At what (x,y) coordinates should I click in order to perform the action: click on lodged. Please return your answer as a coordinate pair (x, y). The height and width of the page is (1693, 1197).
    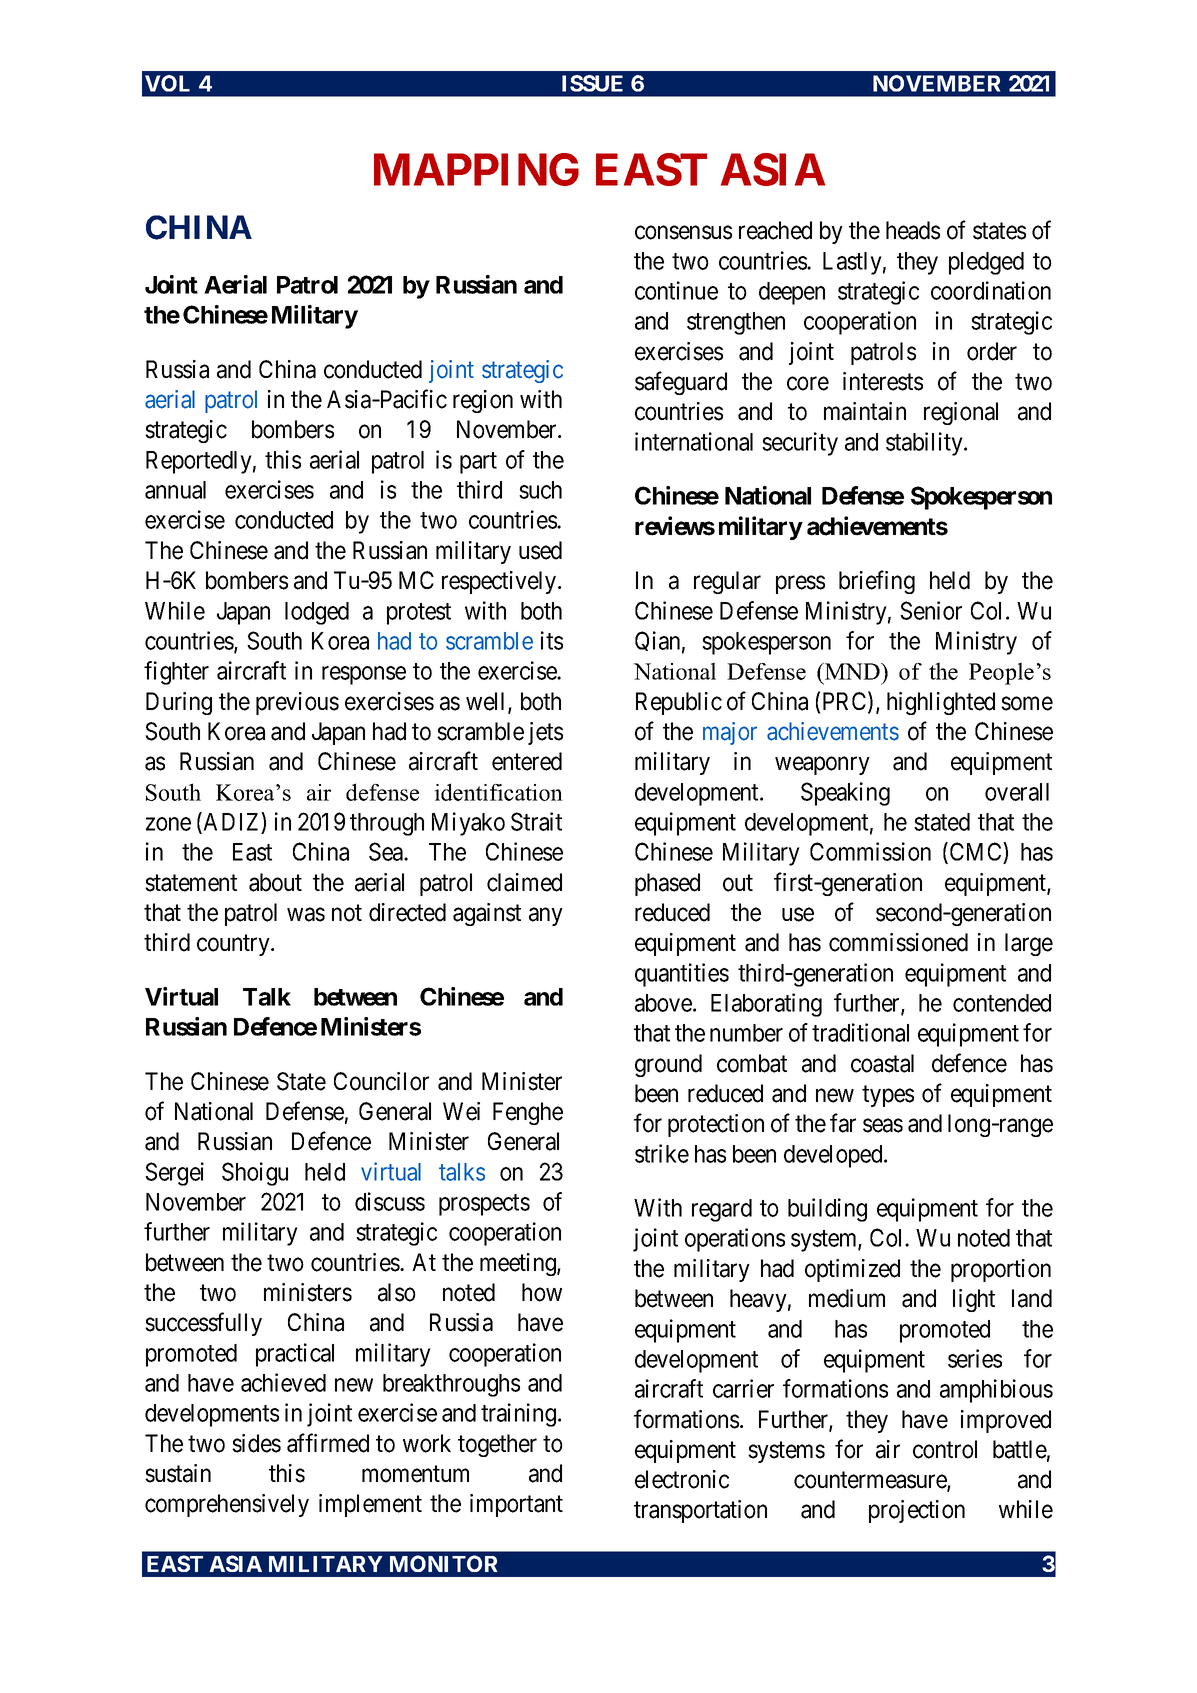
    Looking at the image, I should click on (317, 613).
